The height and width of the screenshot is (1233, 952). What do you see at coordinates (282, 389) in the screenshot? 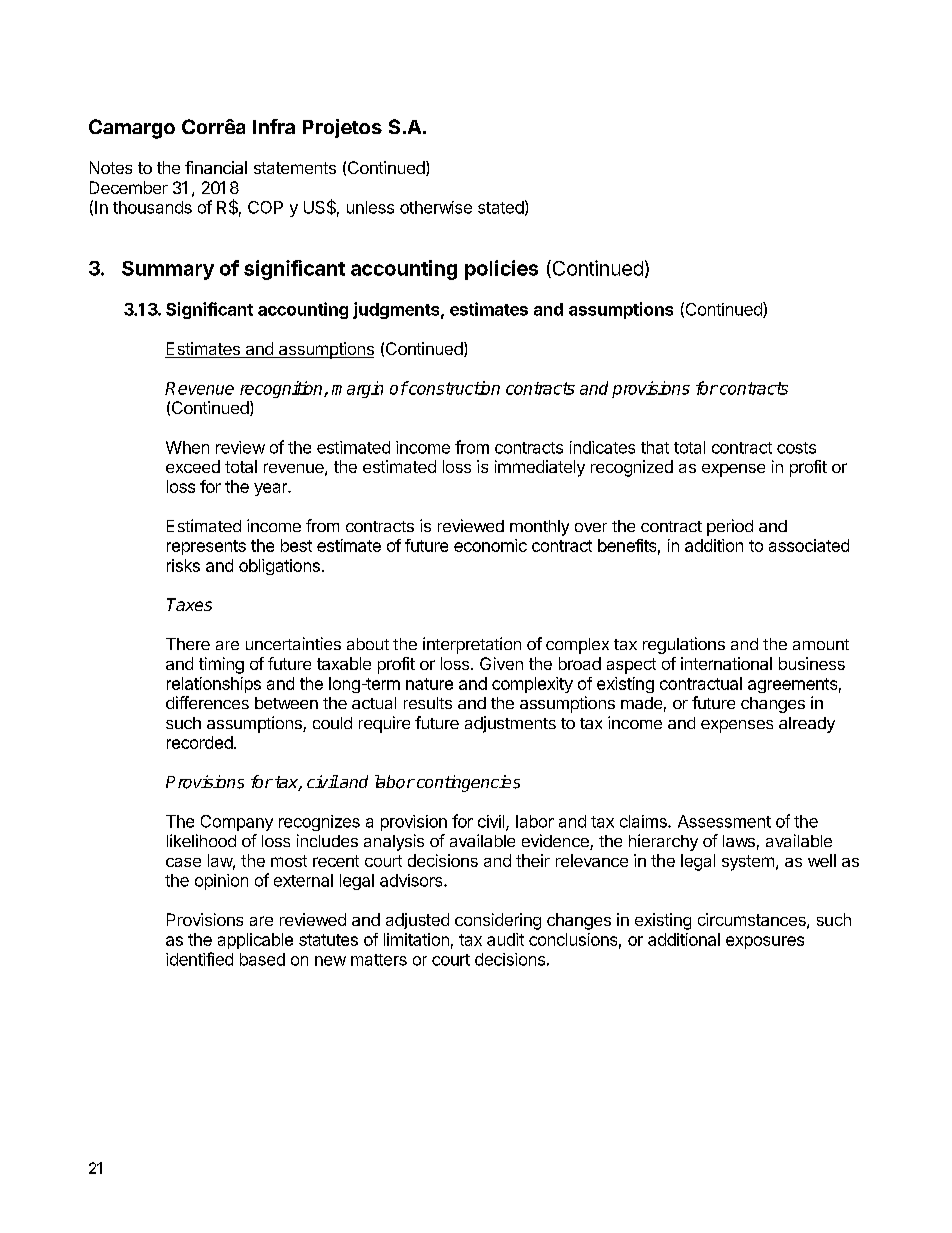
I see `recognition` at bounding box center [282, 389].
